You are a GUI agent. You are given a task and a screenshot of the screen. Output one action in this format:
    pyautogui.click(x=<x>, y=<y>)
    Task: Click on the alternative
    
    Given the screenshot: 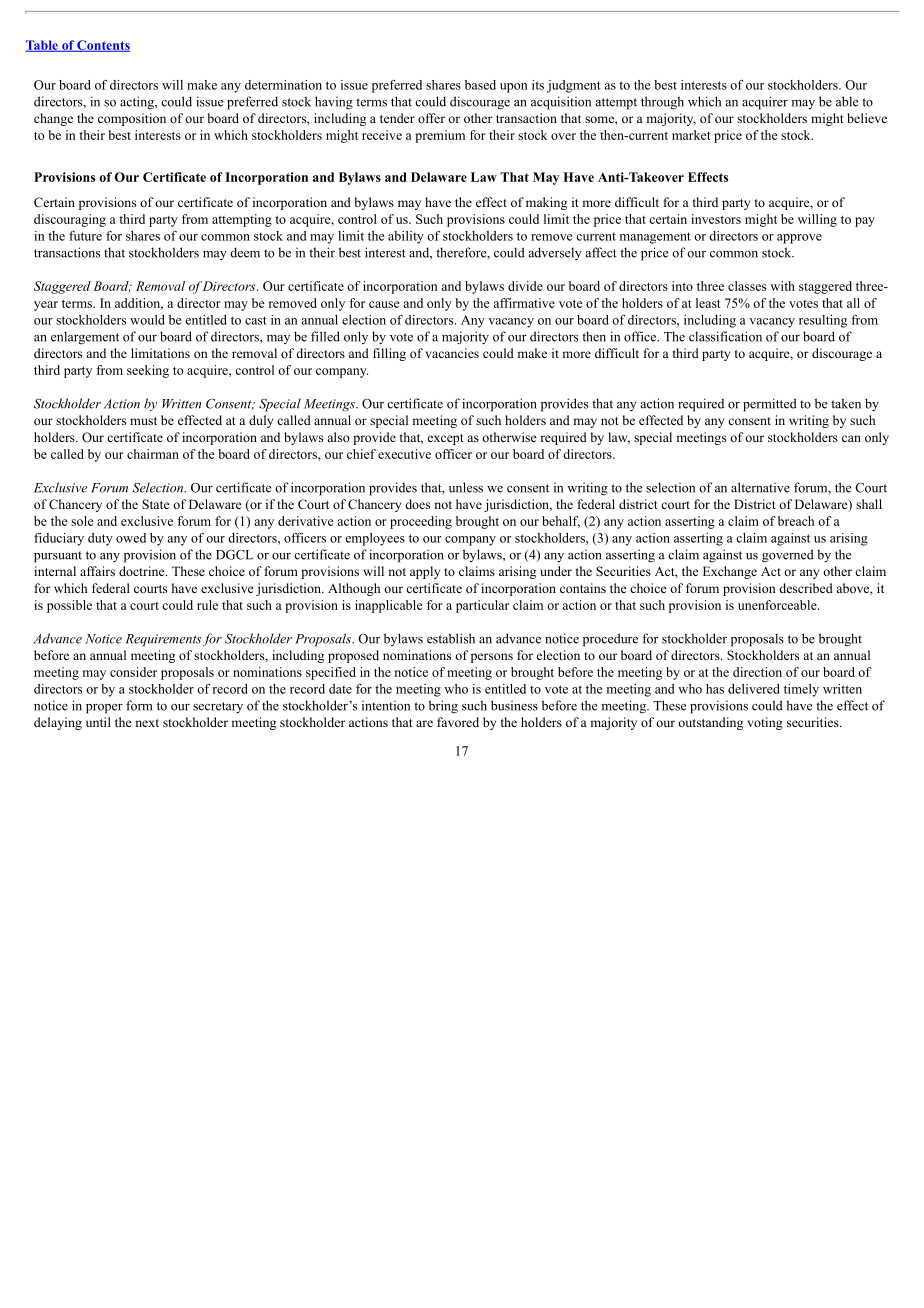 What is the action you would take?
    pyautogui.click(x=760, y=487)
